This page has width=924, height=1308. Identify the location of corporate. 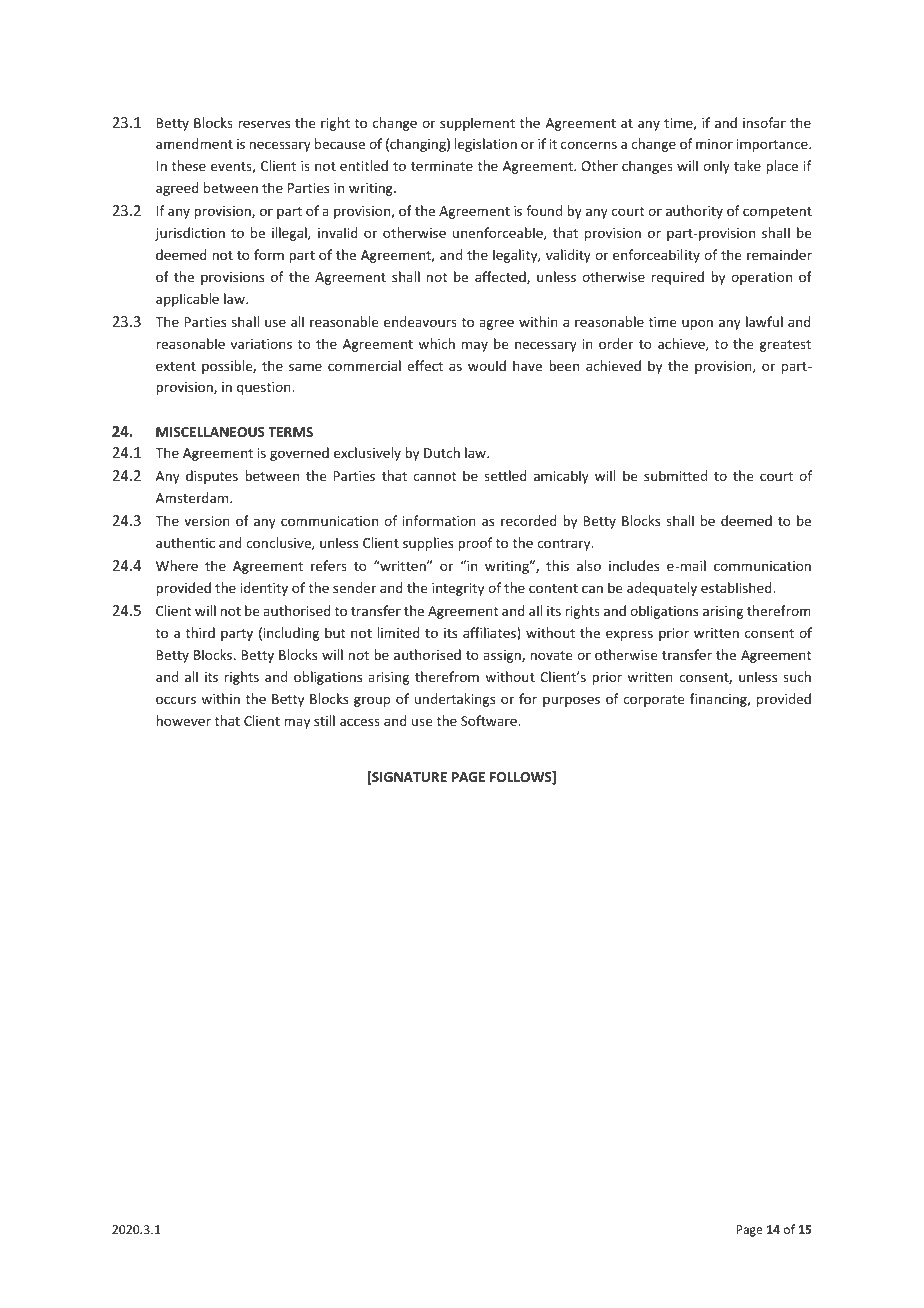
(653, 701).
